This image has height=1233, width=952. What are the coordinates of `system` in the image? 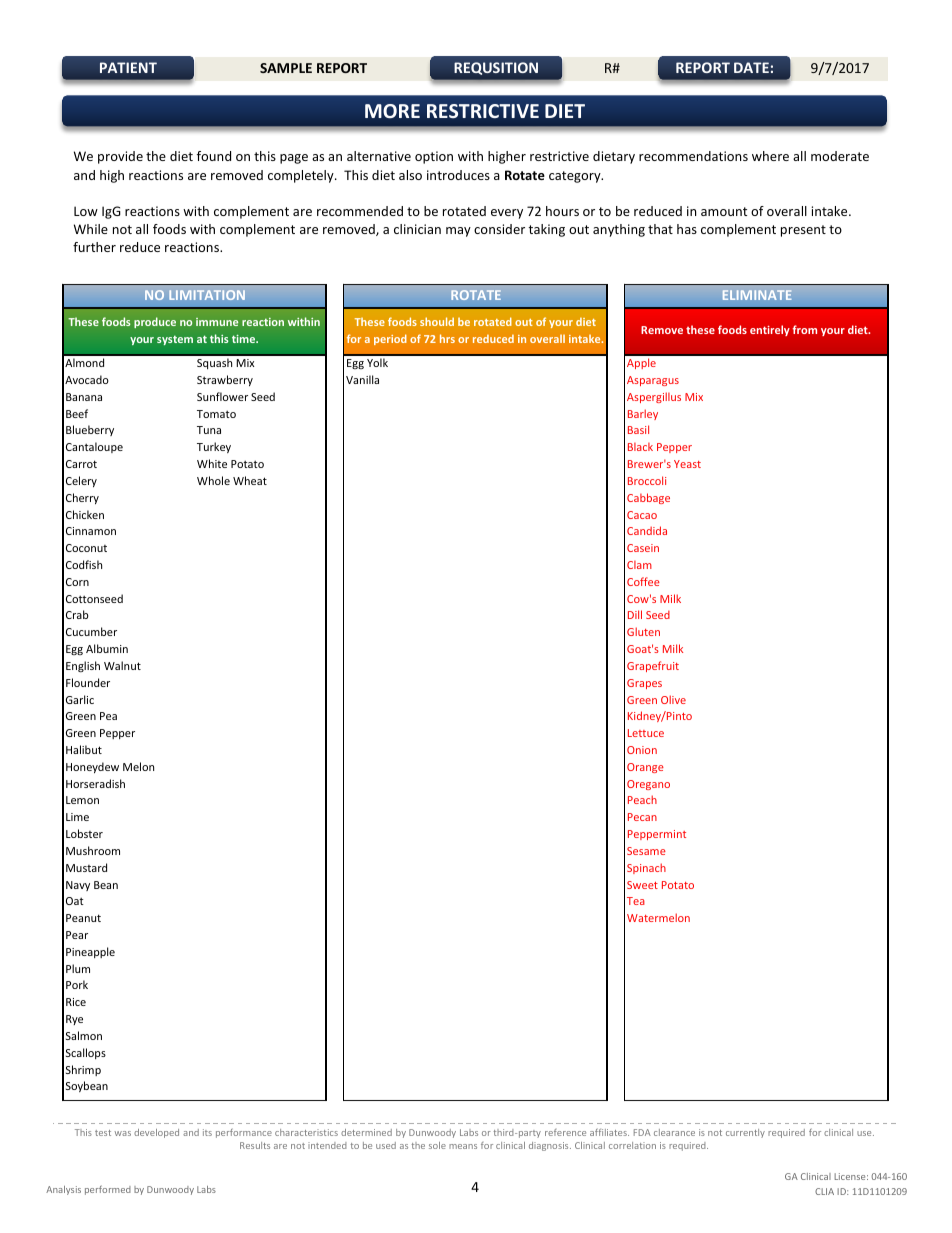 It's located at (175, 340).
